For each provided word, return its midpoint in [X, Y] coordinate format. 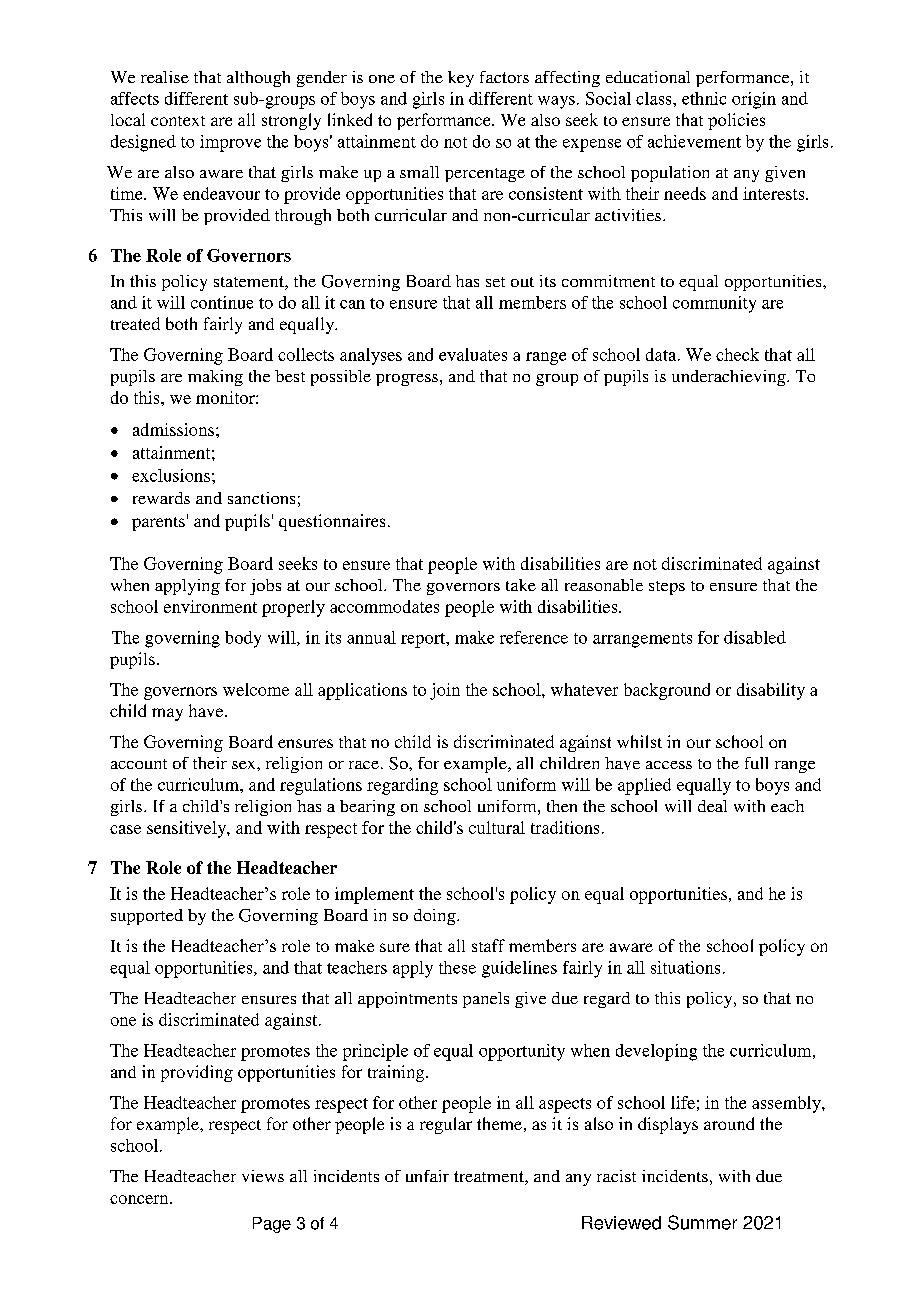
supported [147, 917]
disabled [755, 637]
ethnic [704, 98]
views [263, 1176]
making [215, 378]
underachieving [730, 378]
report [424, 640]
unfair [427, 1176]
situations [685, 967]
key [461, 79]
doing [436, 917]
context [178, 121]
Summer [702, 1222]
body [243, 639]
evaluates [473, 354]
